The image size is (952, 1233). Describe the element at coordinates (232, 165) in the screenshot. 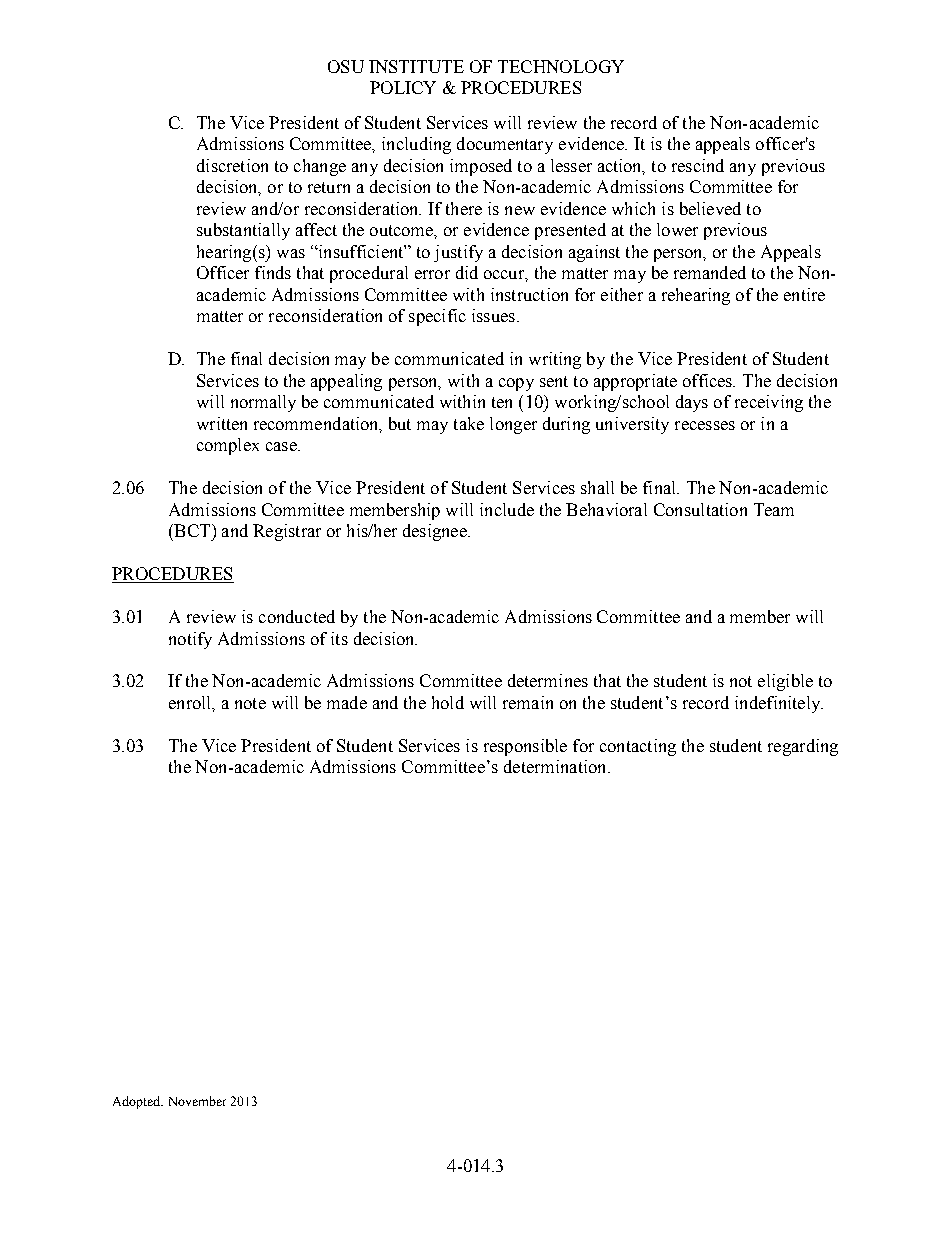

I see `discretion` at that location.
